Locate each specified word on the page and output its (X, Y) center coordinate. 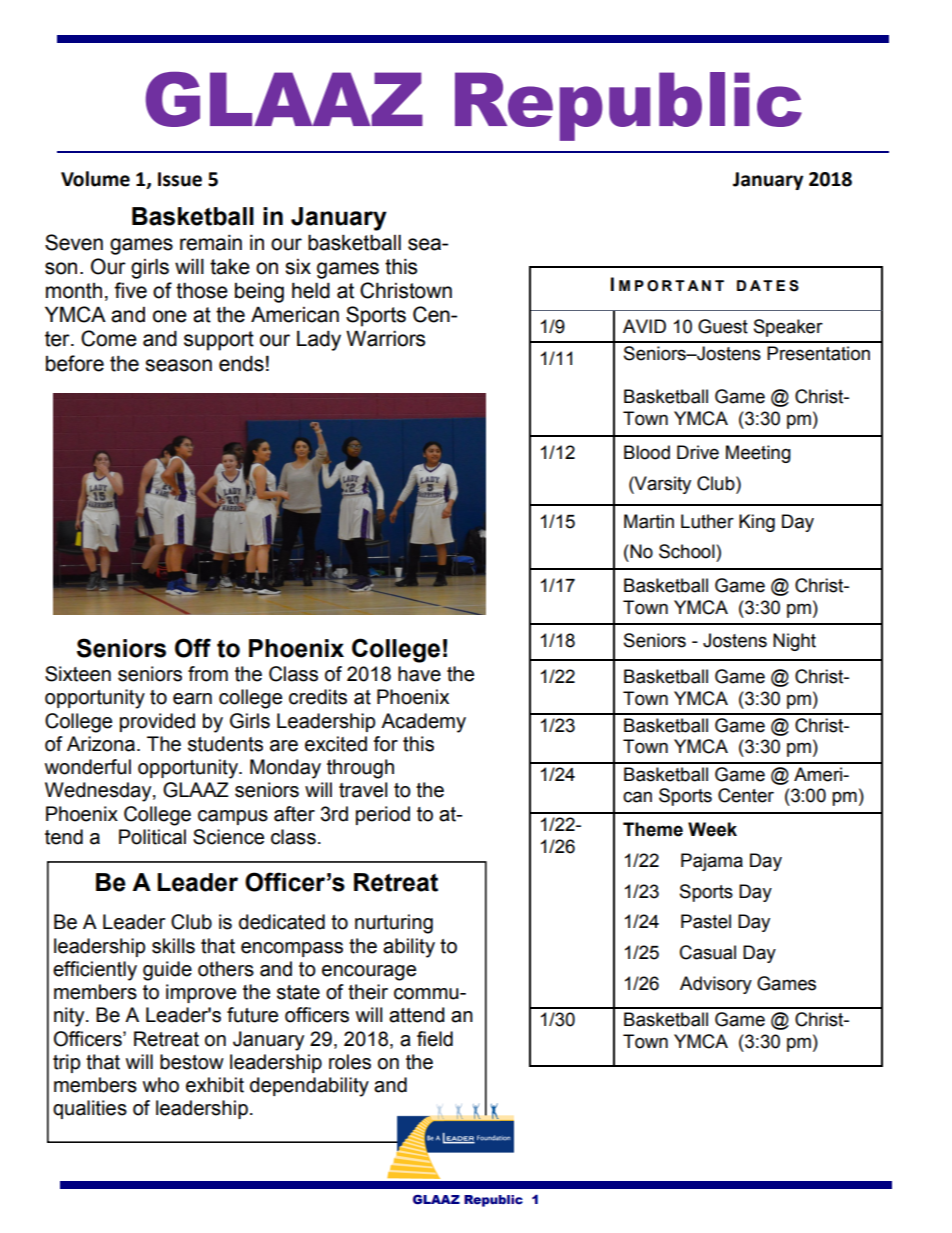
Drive (698, 452)
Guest (723, 326)
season (178, 365)
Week (712, 829)
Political (152, 837)
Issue (180, 179)
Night (794, 642)
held (311, 290)
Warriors (385, 338)
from (208, 674)
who (161, 1085)
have (419, 674)
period (383, 815)
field (435, 1039)
